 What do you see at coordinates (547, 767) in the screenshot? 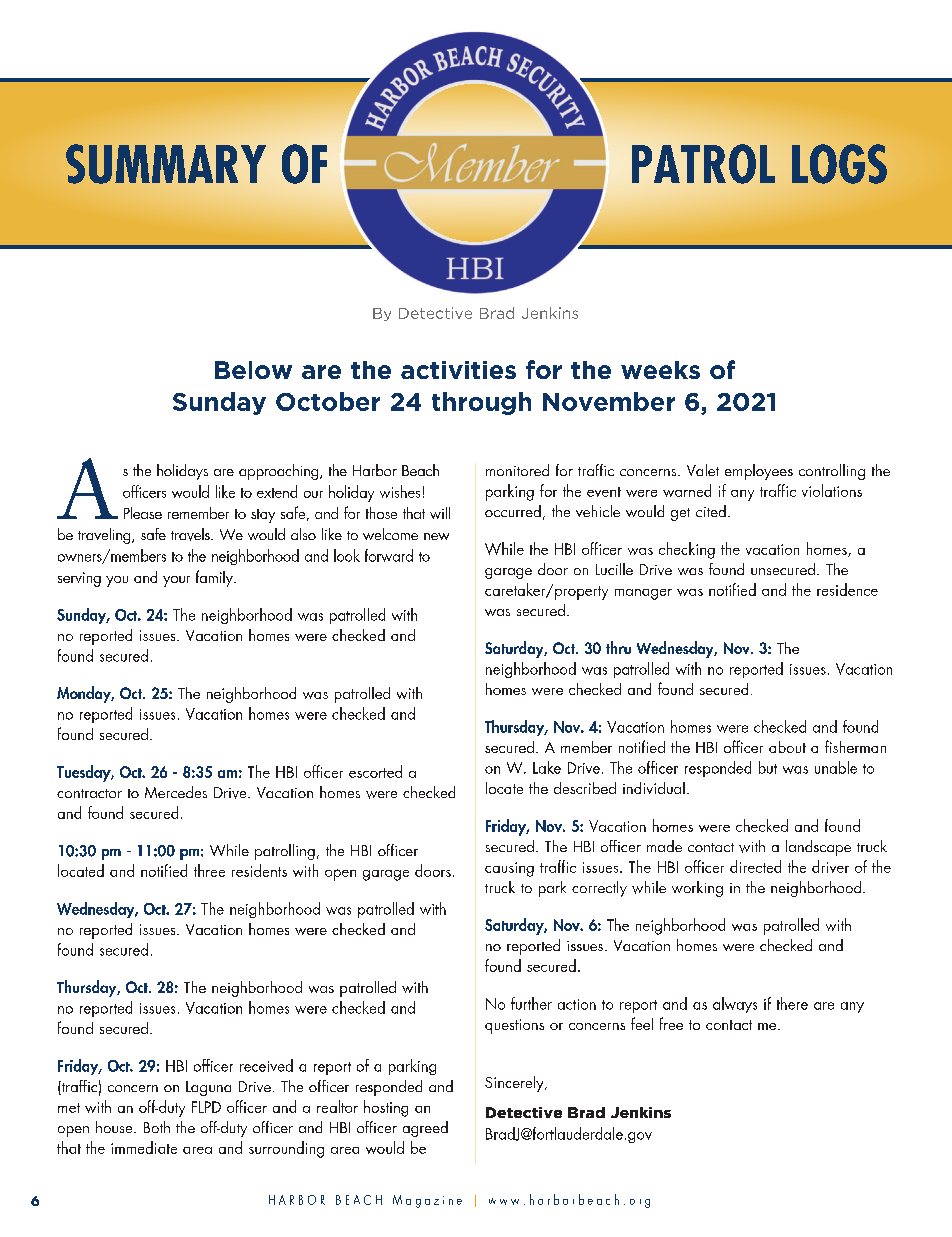
I see `Lake` at bounding box center [547, 767].
